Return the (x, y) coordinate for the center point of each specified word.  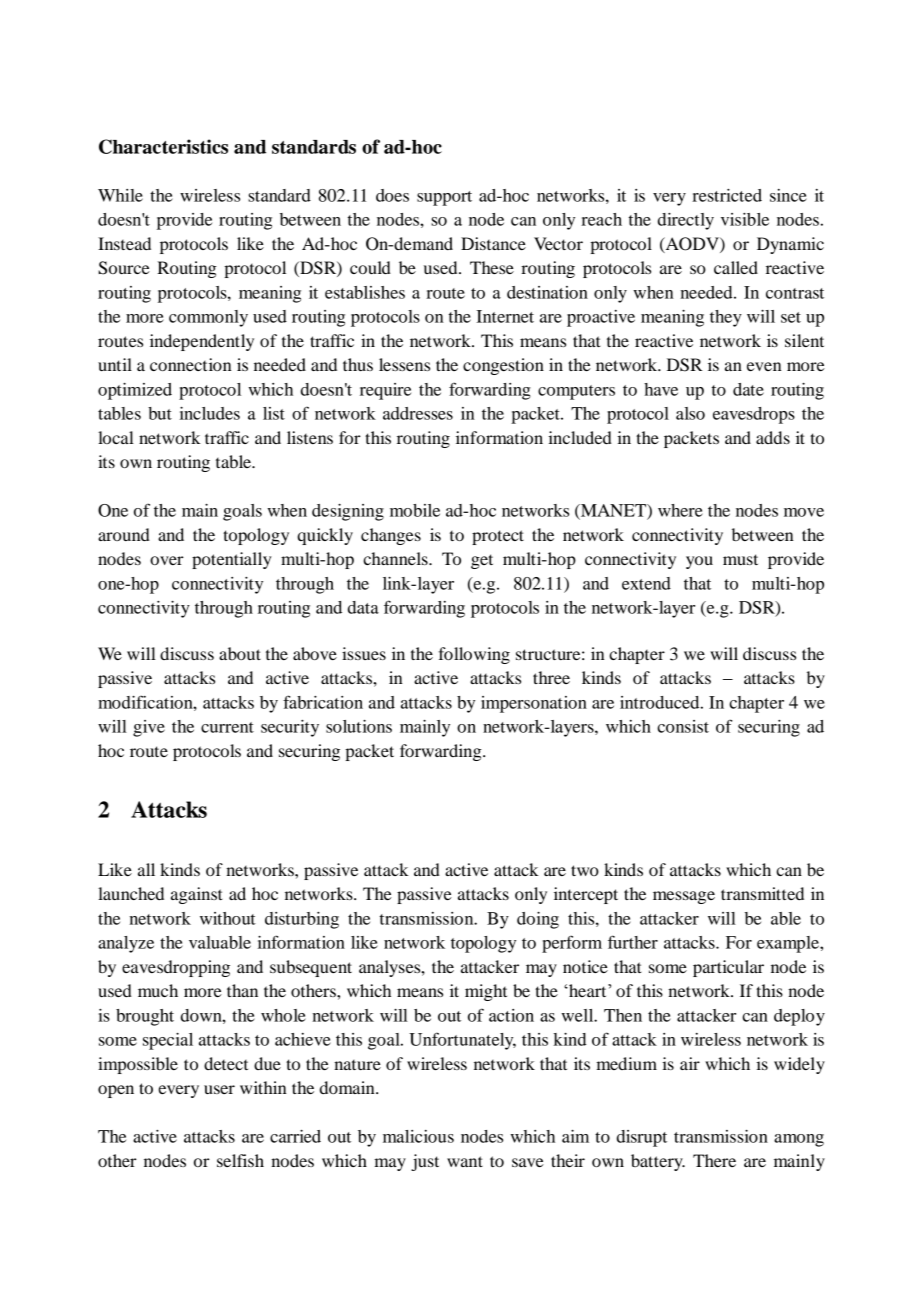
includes (210, 413)
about (240, 653)
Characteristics (163, 146)
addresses (418, 413)
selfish (240, 1160)
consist (683, 726)
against (197, 895)
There (714, 1160)
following (474, 655)
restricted (727, 195)
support (444, 198)
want (465, 1161)
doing (538, 920)
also (690, 413)
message (684, 897)
